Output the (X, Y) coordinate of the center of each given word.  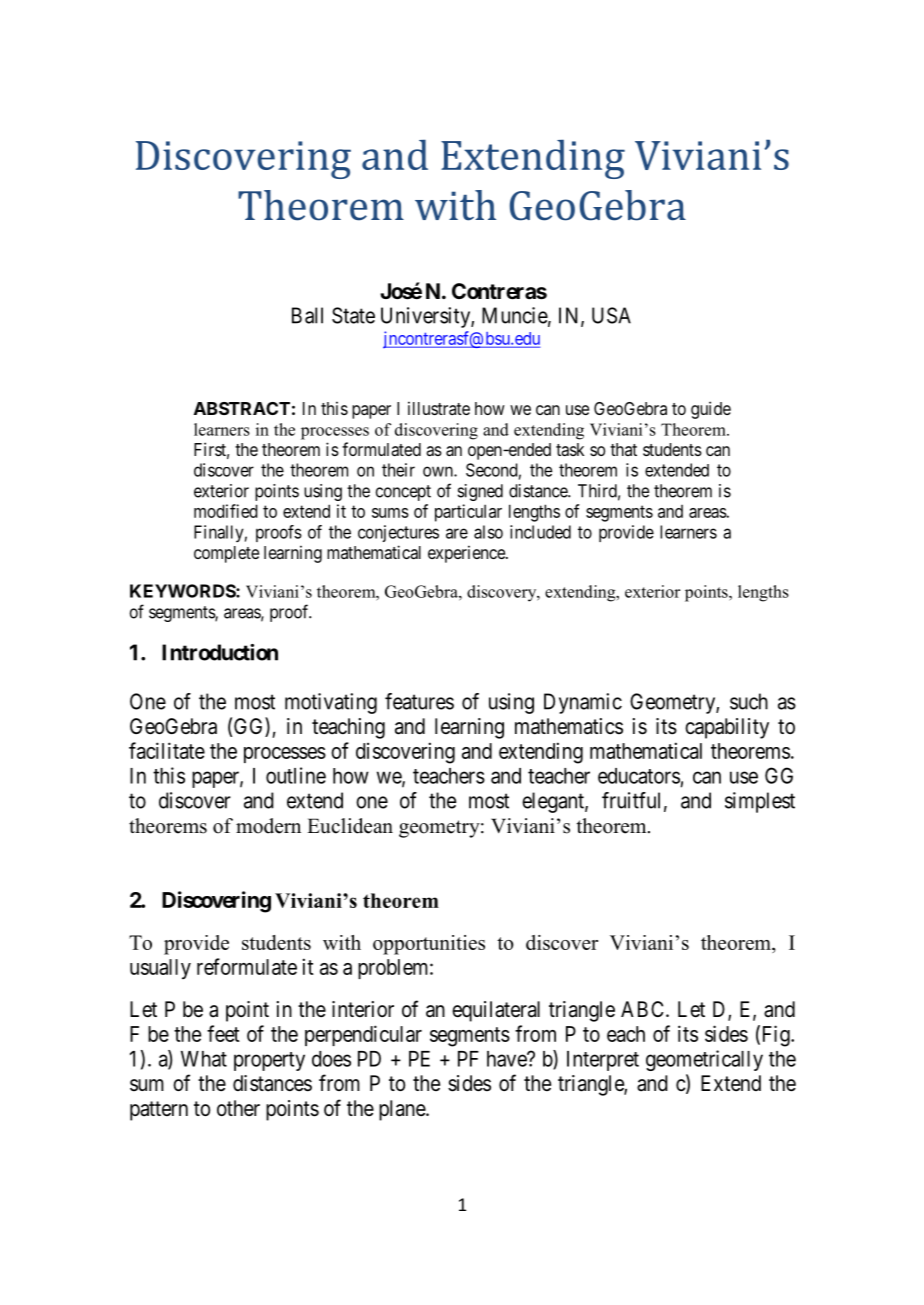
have (507, 1059)
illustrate (439, 408)
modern (268, 826)
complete (226, 554)
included (540, 532)
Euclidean (350, 826)
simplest (760, 802)
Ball (307, 315)
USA (611, 315)
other (238, 1108)
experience (467, 554)
